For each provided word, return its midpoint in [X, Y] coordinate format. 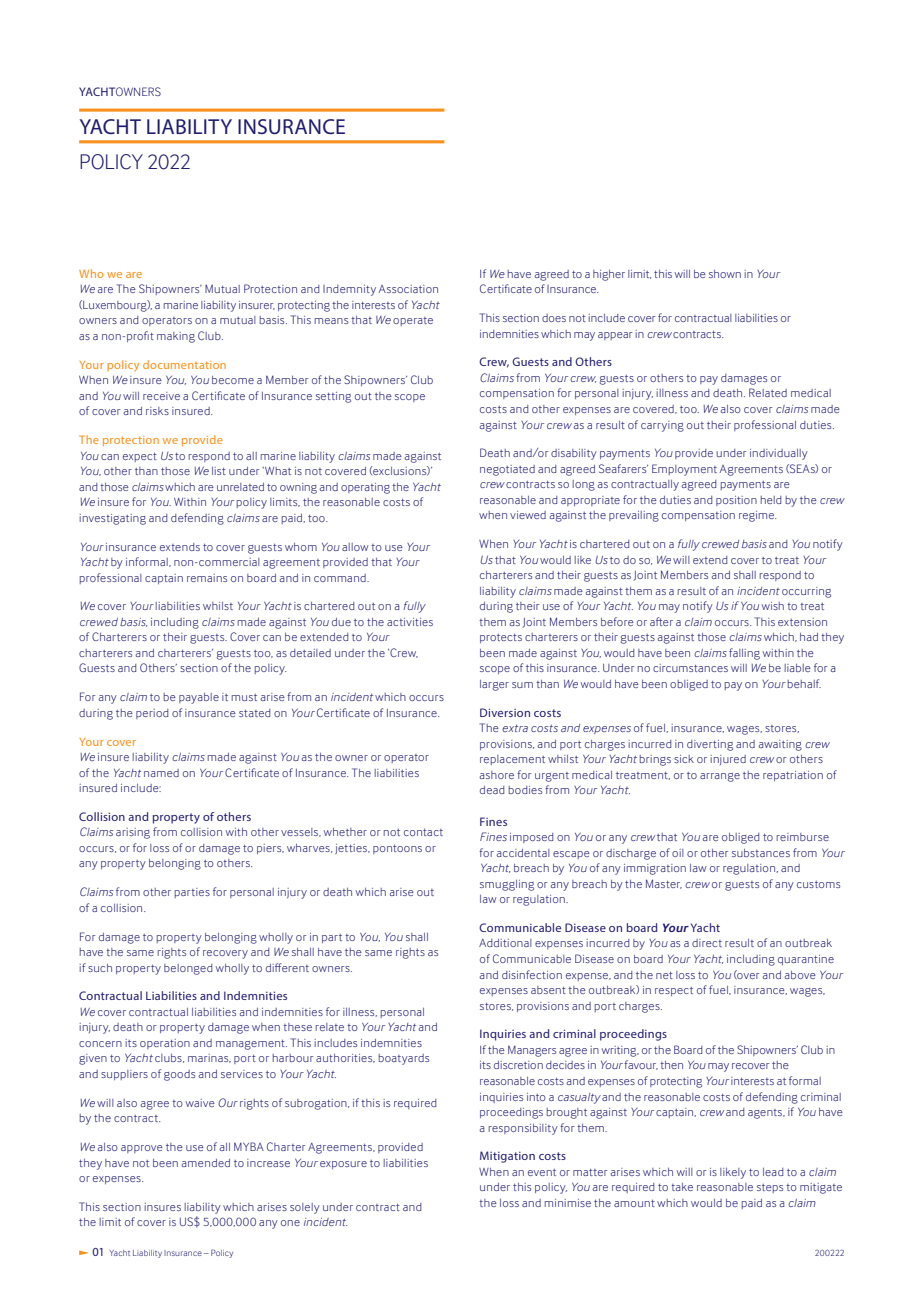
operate [413, 321]
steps [770, 1188]
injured [728, 760]
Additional [505, 943]
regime [757, 516]
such [100, 968]
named [161, 773]
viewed [528, 515]
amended [205, 1163]
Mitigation [507, 1157]
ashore [496, 775]
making [176, 337]
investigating [113, 519]
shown [725, 274]
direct [707, 943]
